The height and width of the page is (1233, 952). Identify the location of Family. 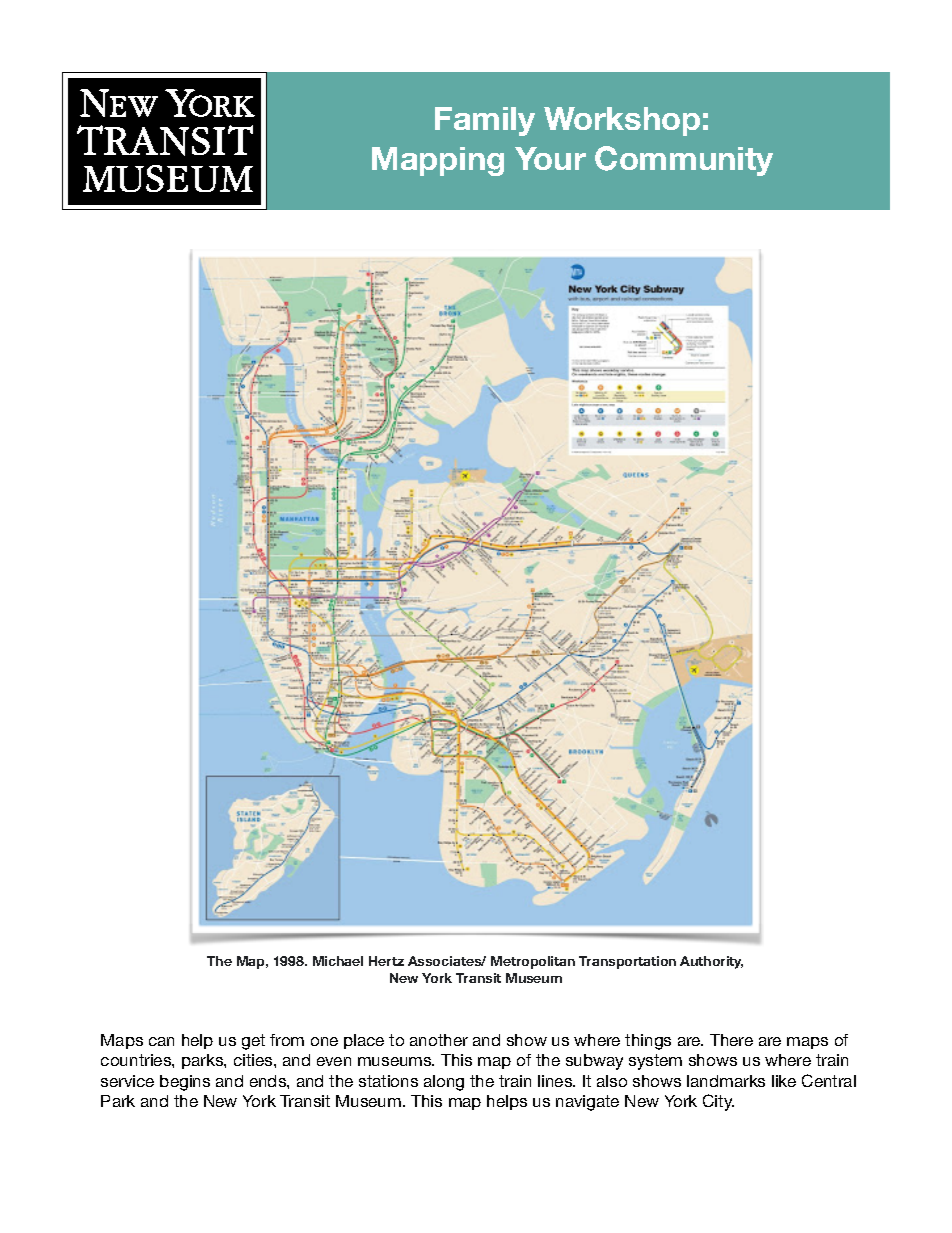
(485, 121).
